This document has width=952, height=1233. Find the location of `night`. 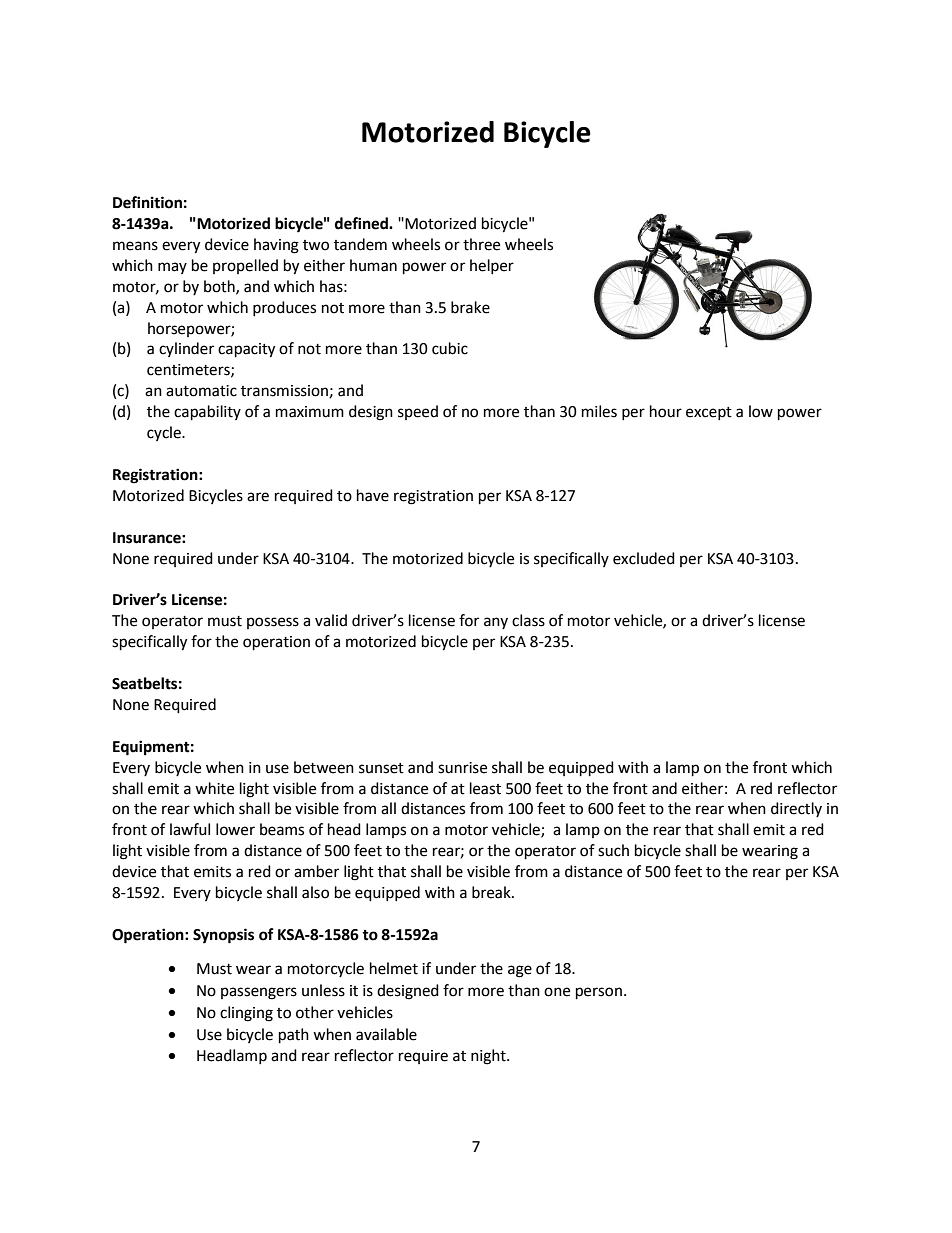

night is located at coordinates (489, 1057).
